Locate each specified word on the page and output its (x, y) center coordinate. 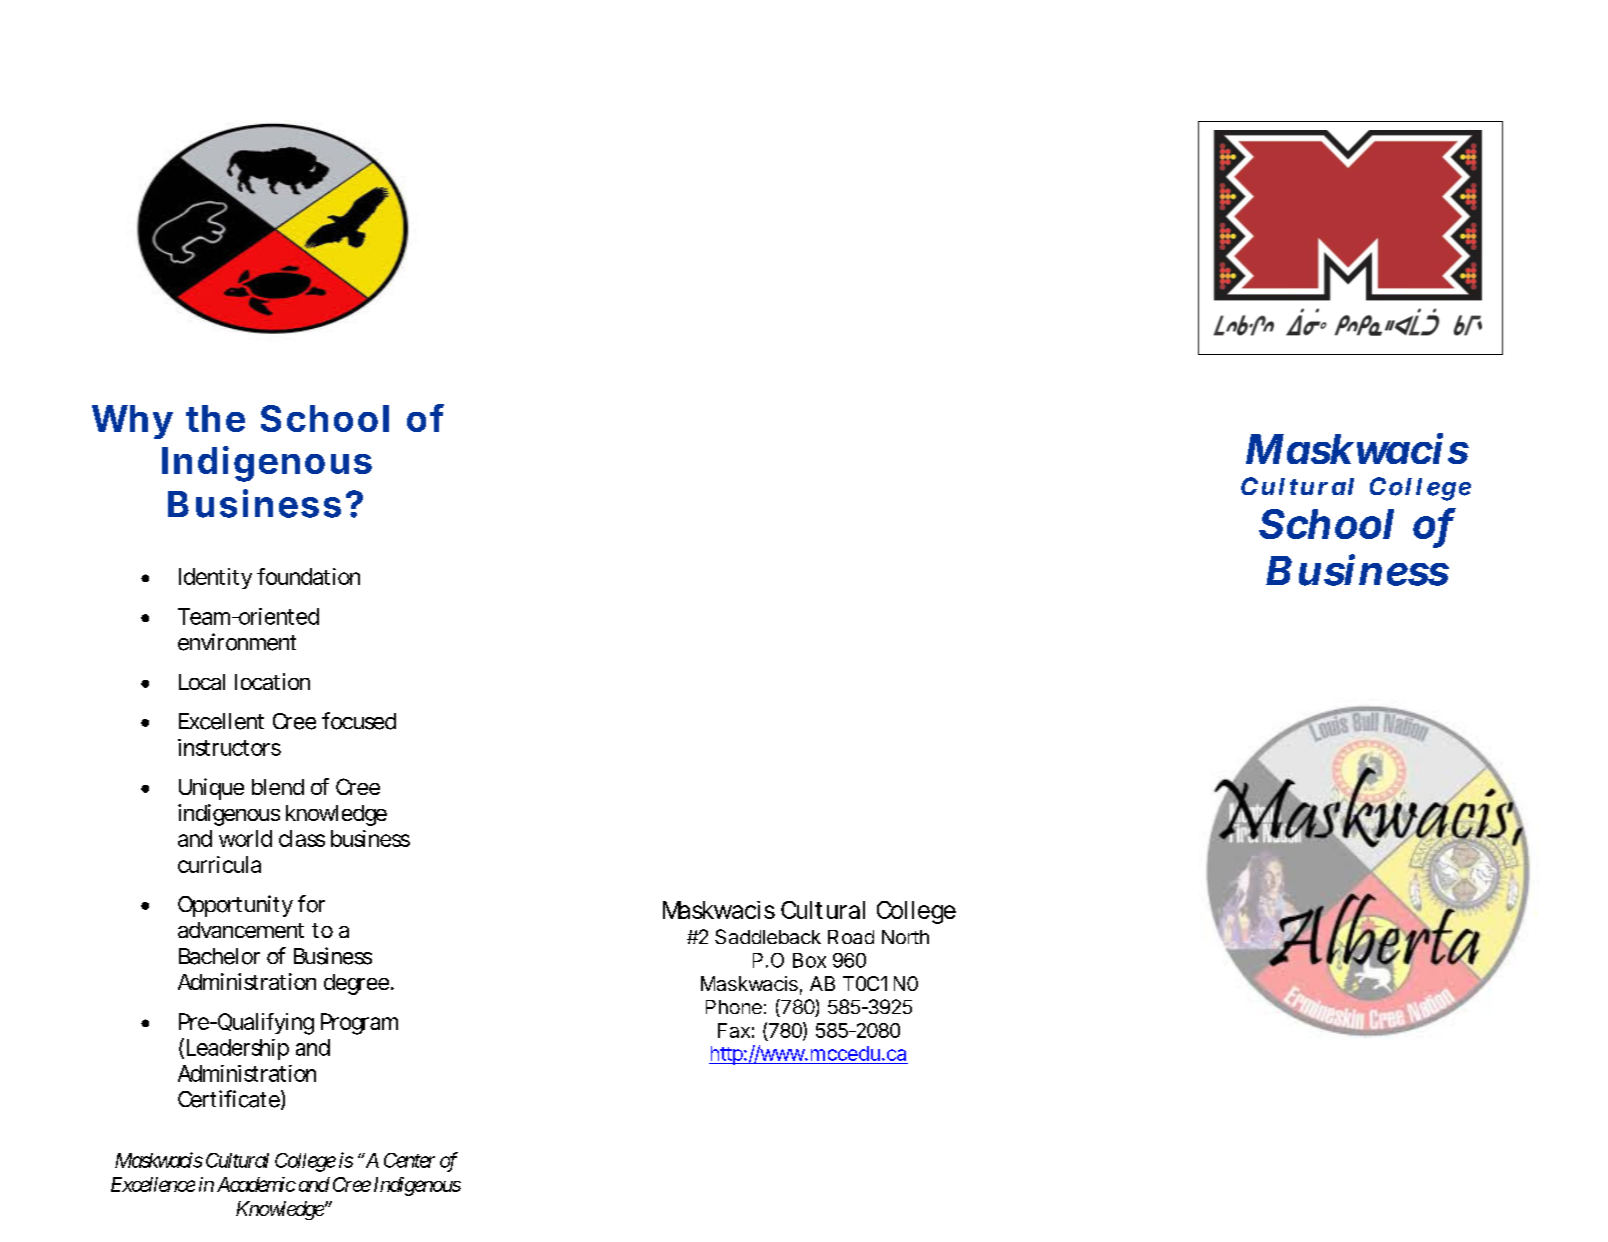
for (311, 904)
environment (237, 642)
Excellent (221, 721)
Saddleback (768, 936)
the (215, 418)
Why (132, 422)
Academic (256, 1184)
